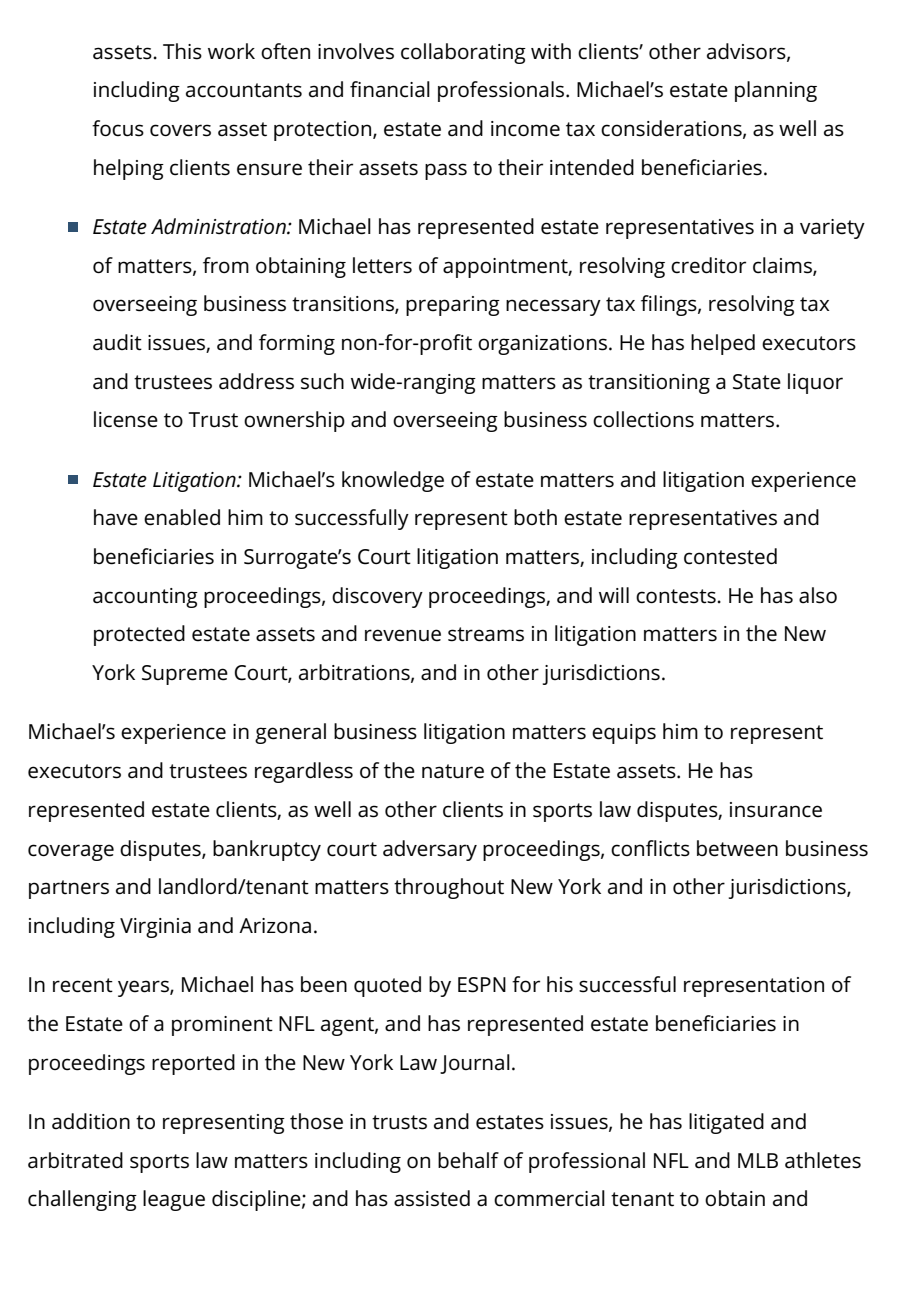 The width and height of the screenshot is (902, 1316). I want to click on protected, so click(139, 635).
